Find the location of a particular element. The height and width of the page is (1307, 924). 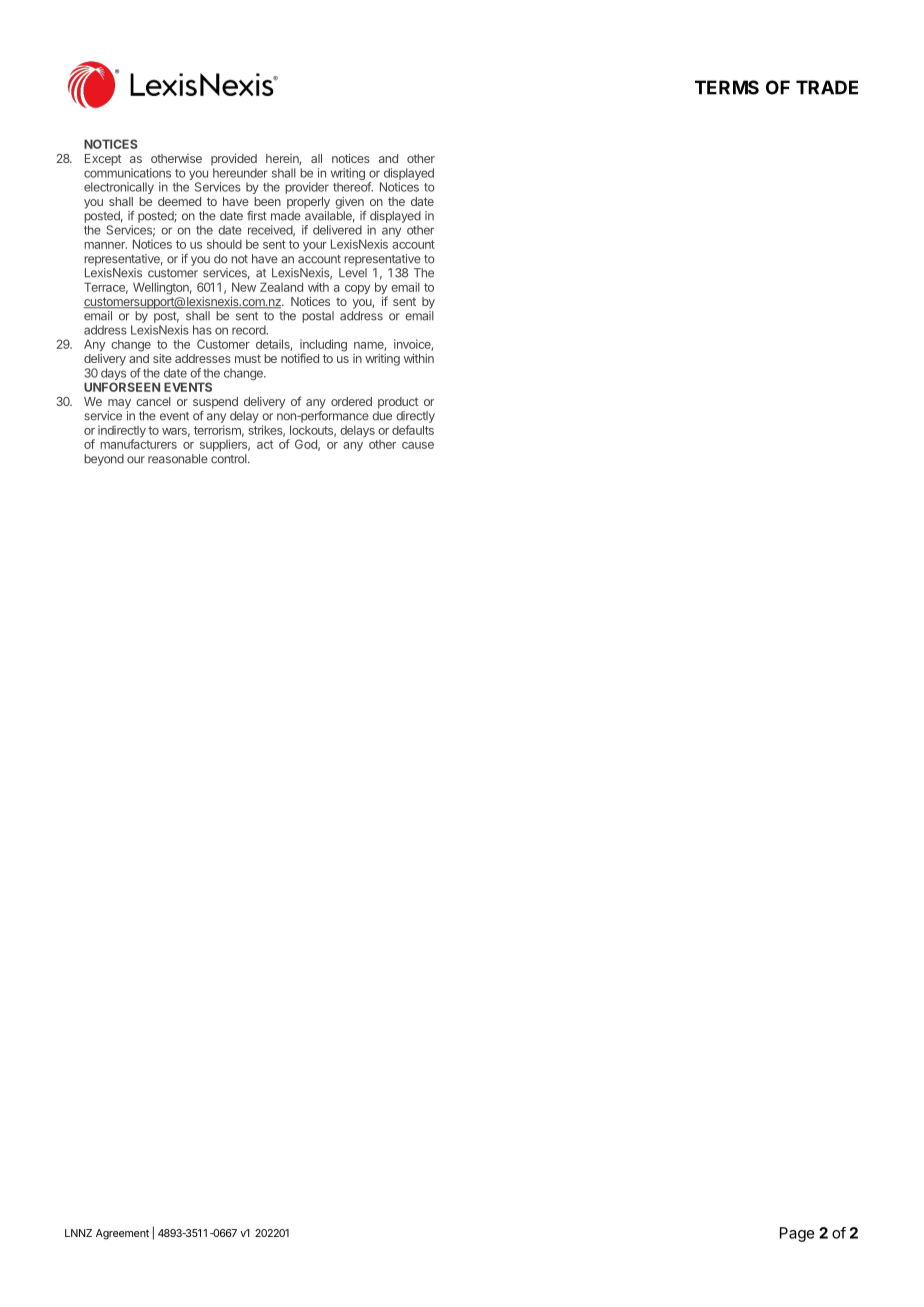

defaults is located at coordinates (413, 430).
